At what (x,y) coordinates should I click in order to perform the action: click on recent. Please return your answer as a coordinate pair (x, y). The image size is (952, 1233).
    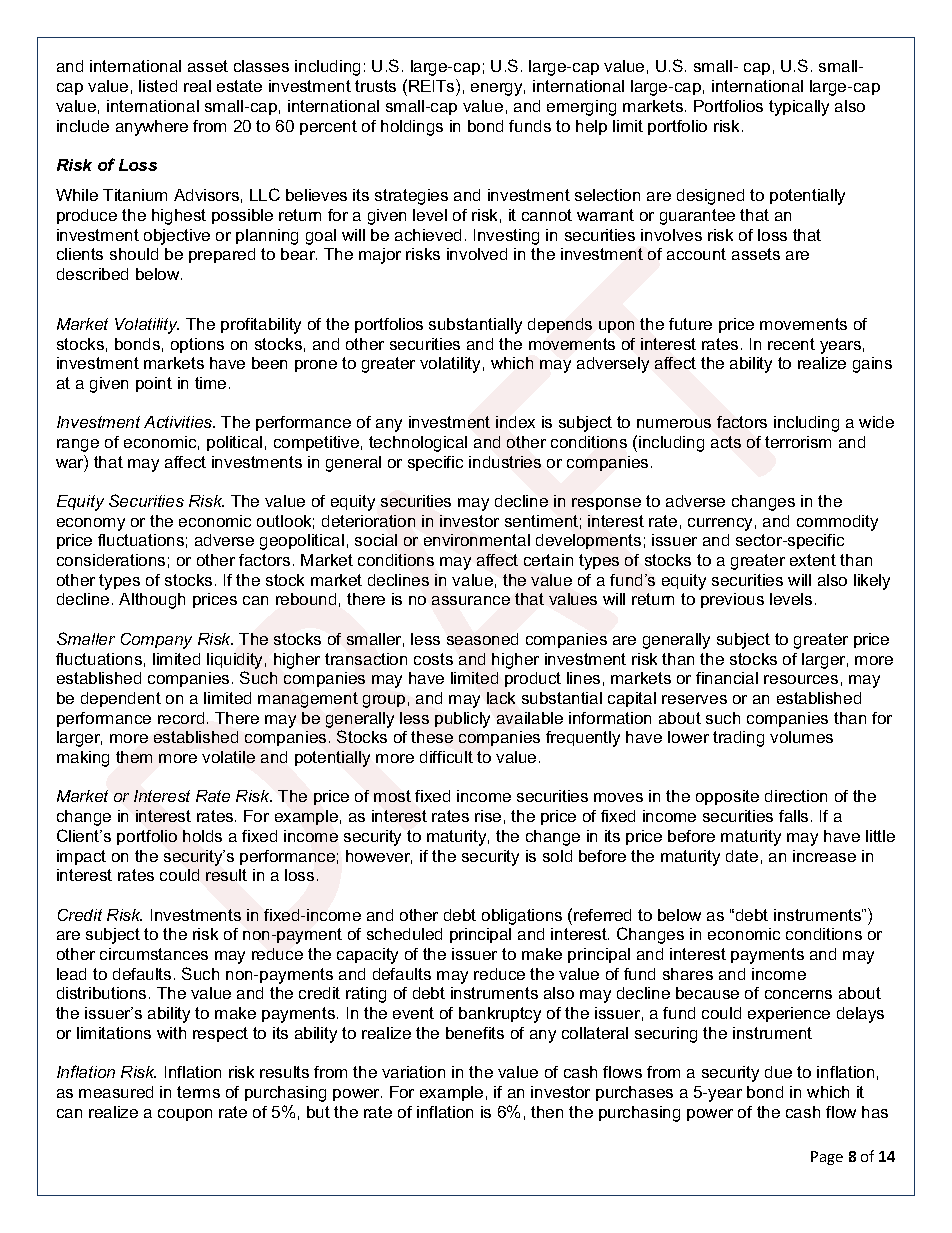
    Looking at the image, I should click on (791, 344).
